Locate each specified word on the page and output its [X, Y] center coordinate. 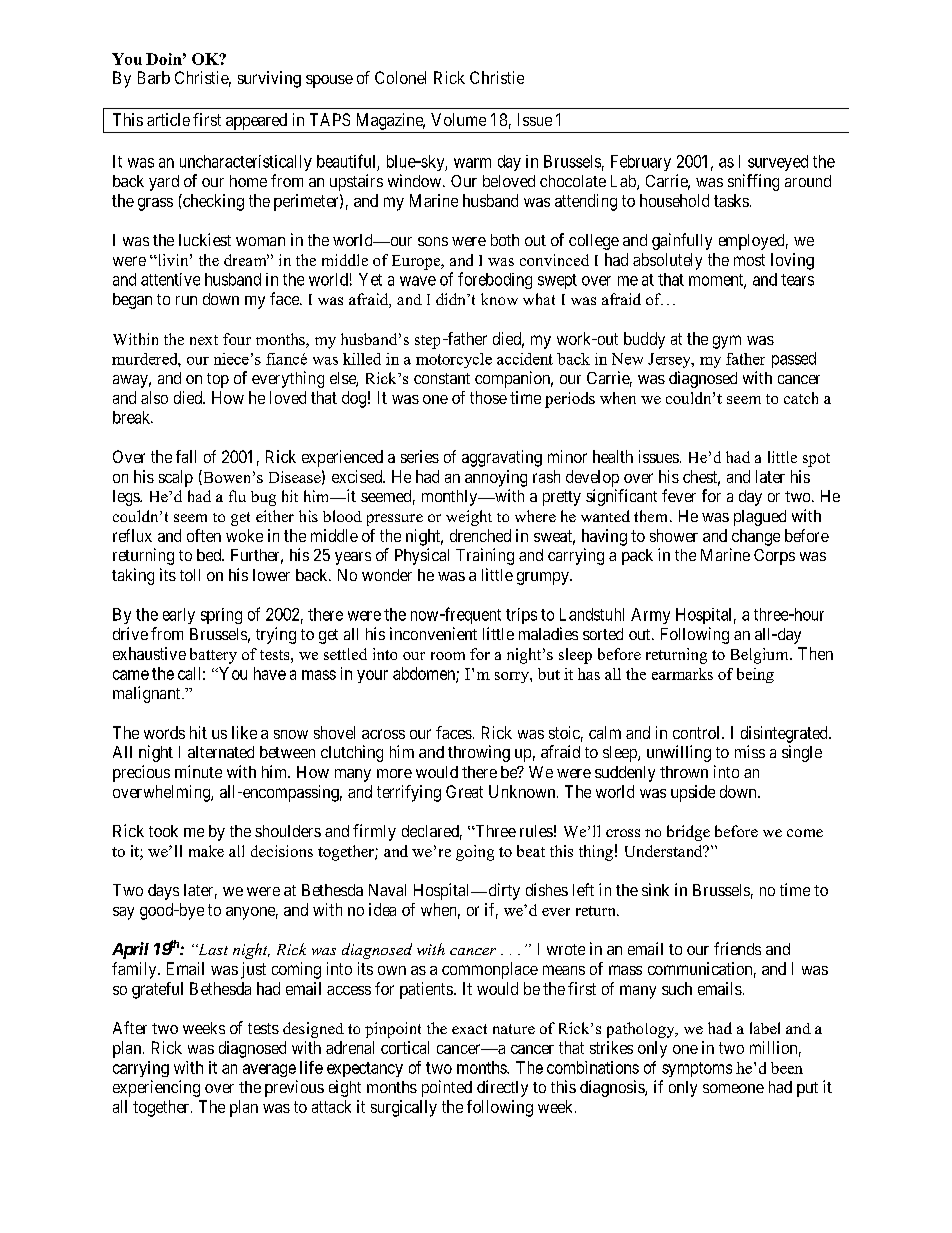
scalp [176, 478]
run [186, 300]
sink [655, 889]
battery [213, 656]
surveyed [778, 163]
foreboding [495, 280]
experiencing [156, 1088]
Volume [458, 119]
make [206, 851]
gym [727, 342]
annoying [496, 478]
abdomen [425, 674]
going [475, 853]
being [755, 675]
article [168, 119]
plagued [760, 518]
